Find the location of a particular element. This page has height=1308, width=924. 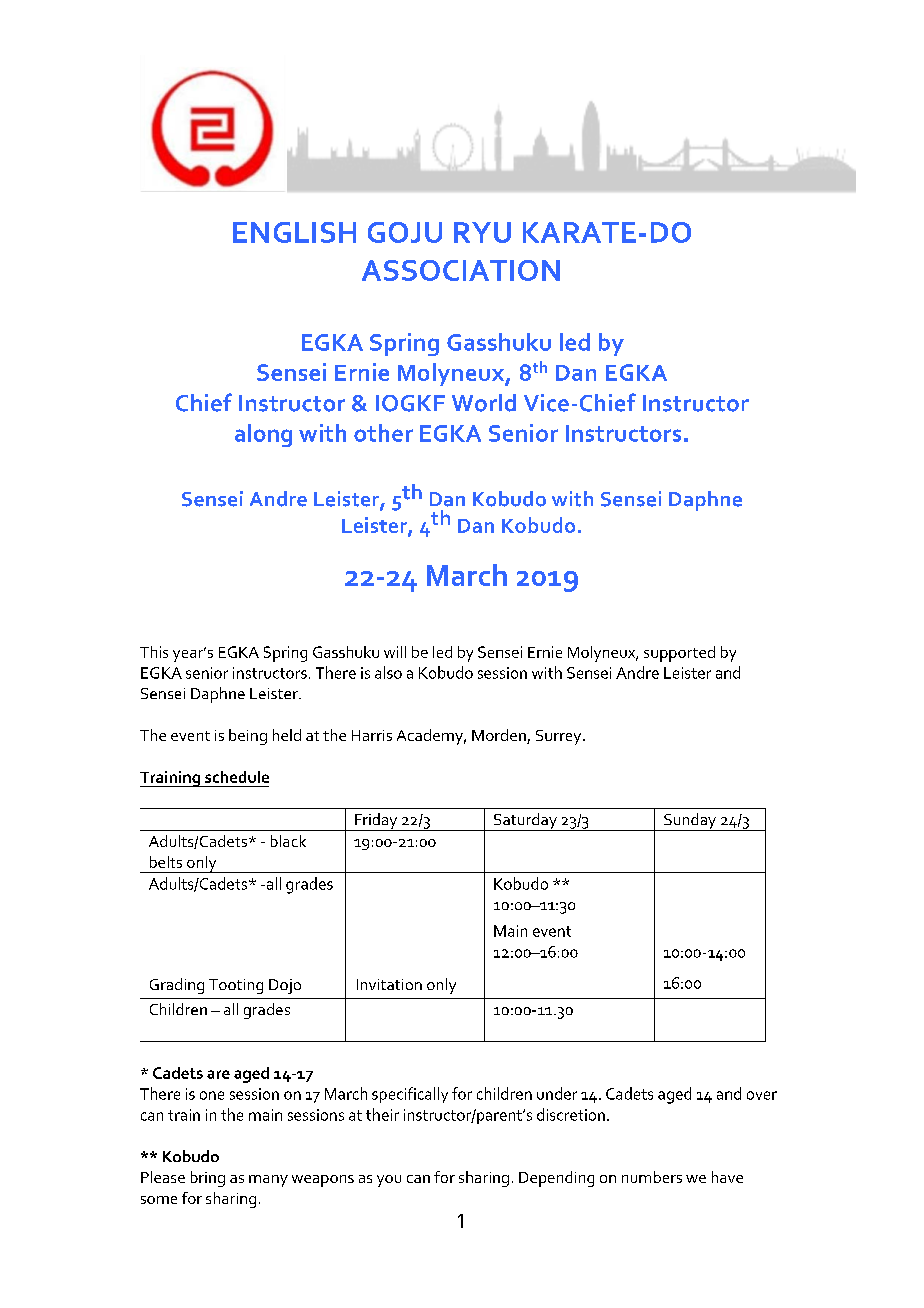

you is located at coordinates (389, 1181).
